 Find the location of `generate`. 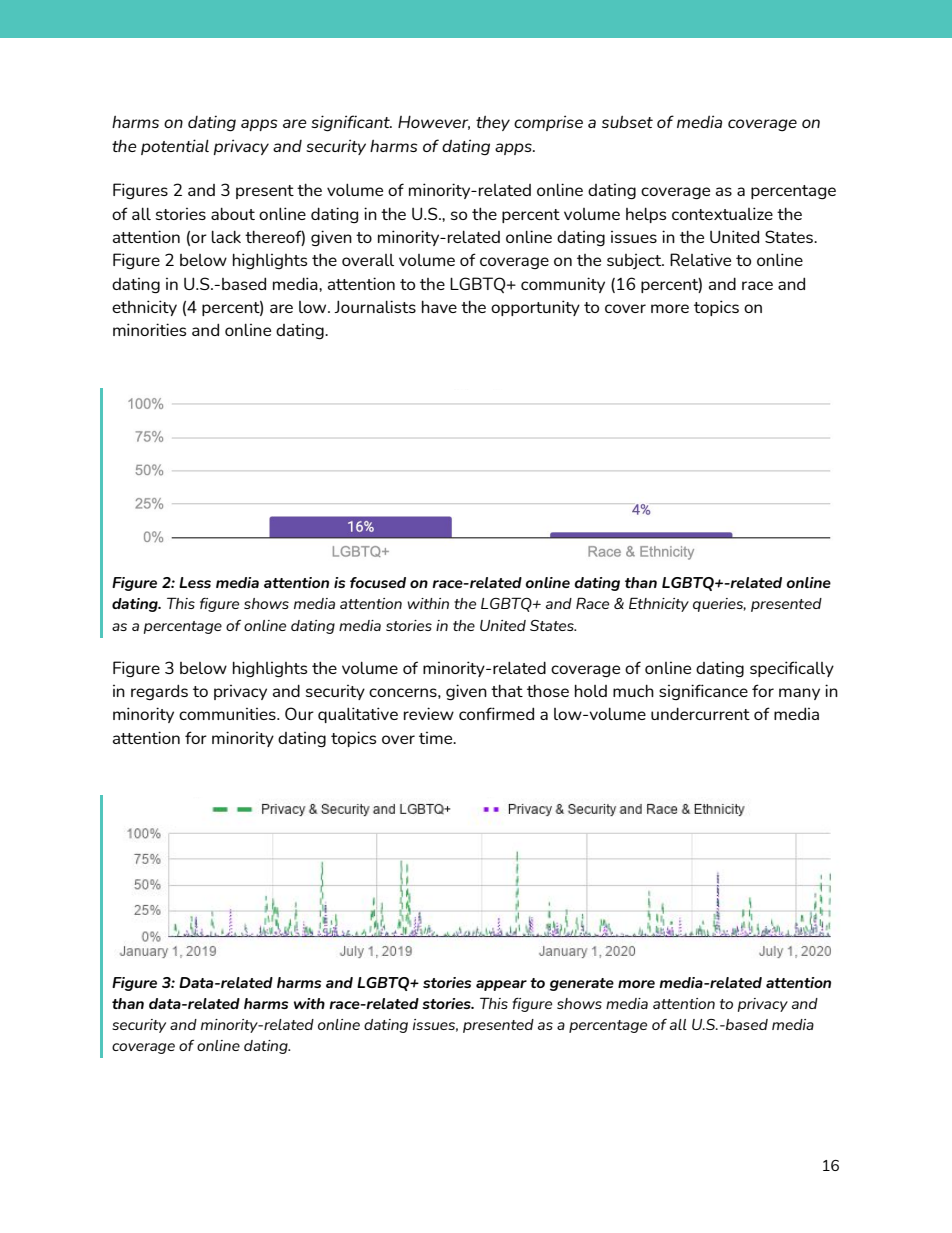

generate is located at coordinates (582, 984).
